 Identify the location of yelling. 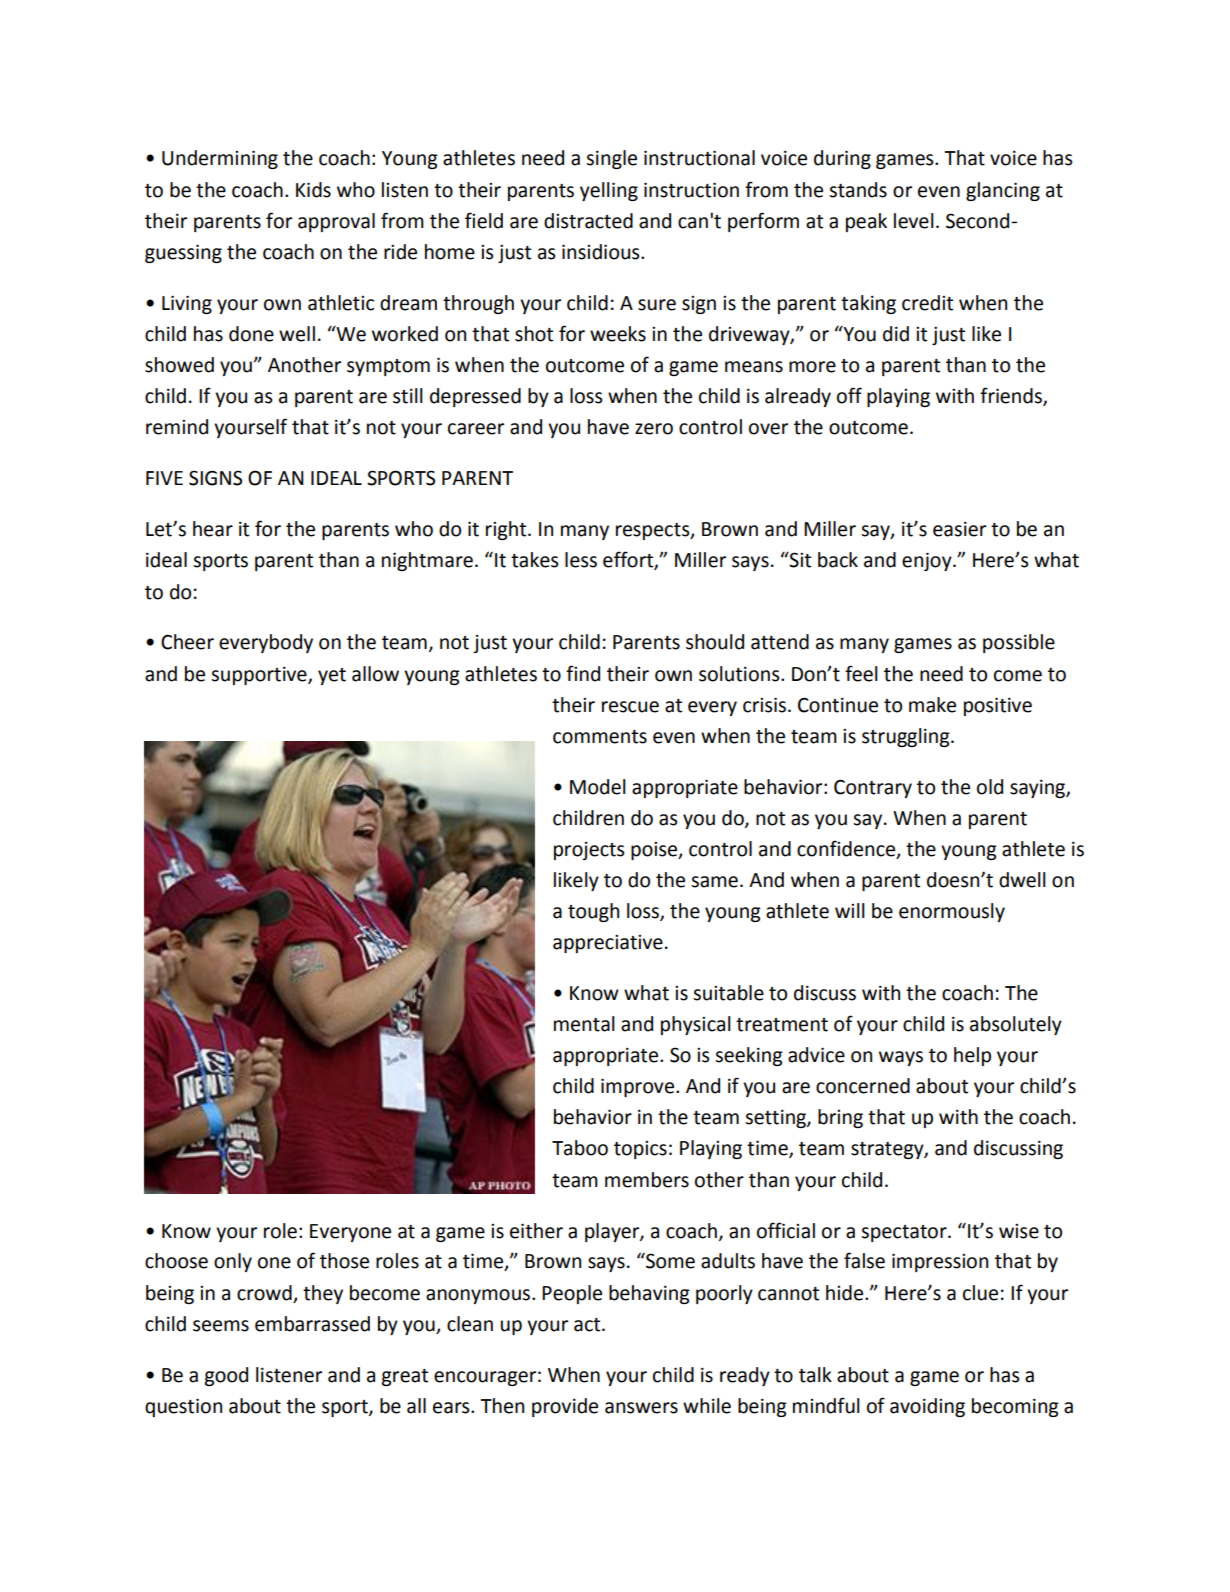
(609, 191).
